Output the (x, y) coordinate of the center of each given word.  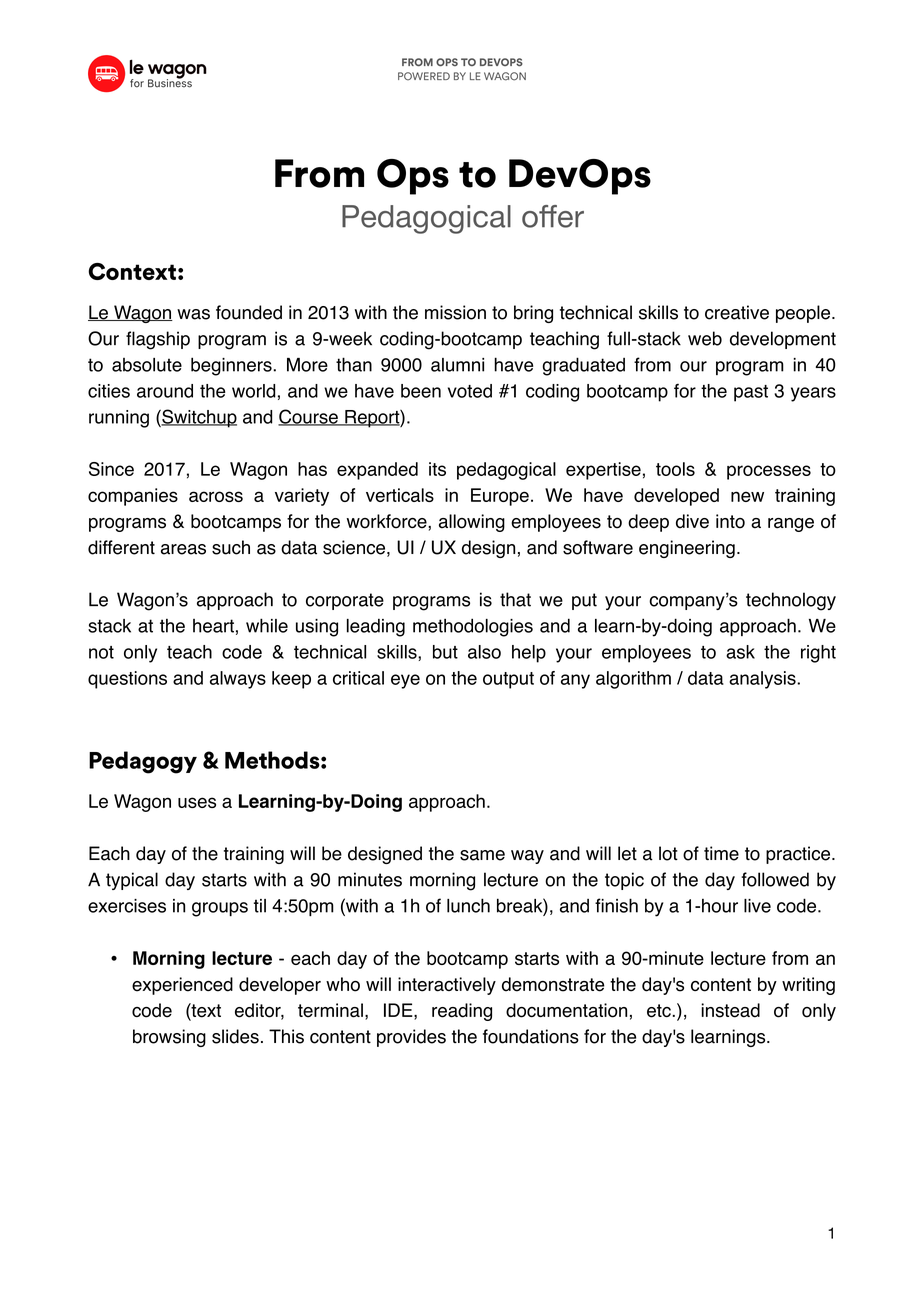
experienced (182, 986)
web (705, 338)
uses (197, 802)
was (193, 314)
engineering (687, 549)
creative (737, 312)
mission (455, 312)
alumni (457, 365)
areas (183, 549)
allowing (472, 523)
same (482, 855)
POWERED (424, 76)
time (721, 853)
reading (462, 1012)
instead (730, 1010)
